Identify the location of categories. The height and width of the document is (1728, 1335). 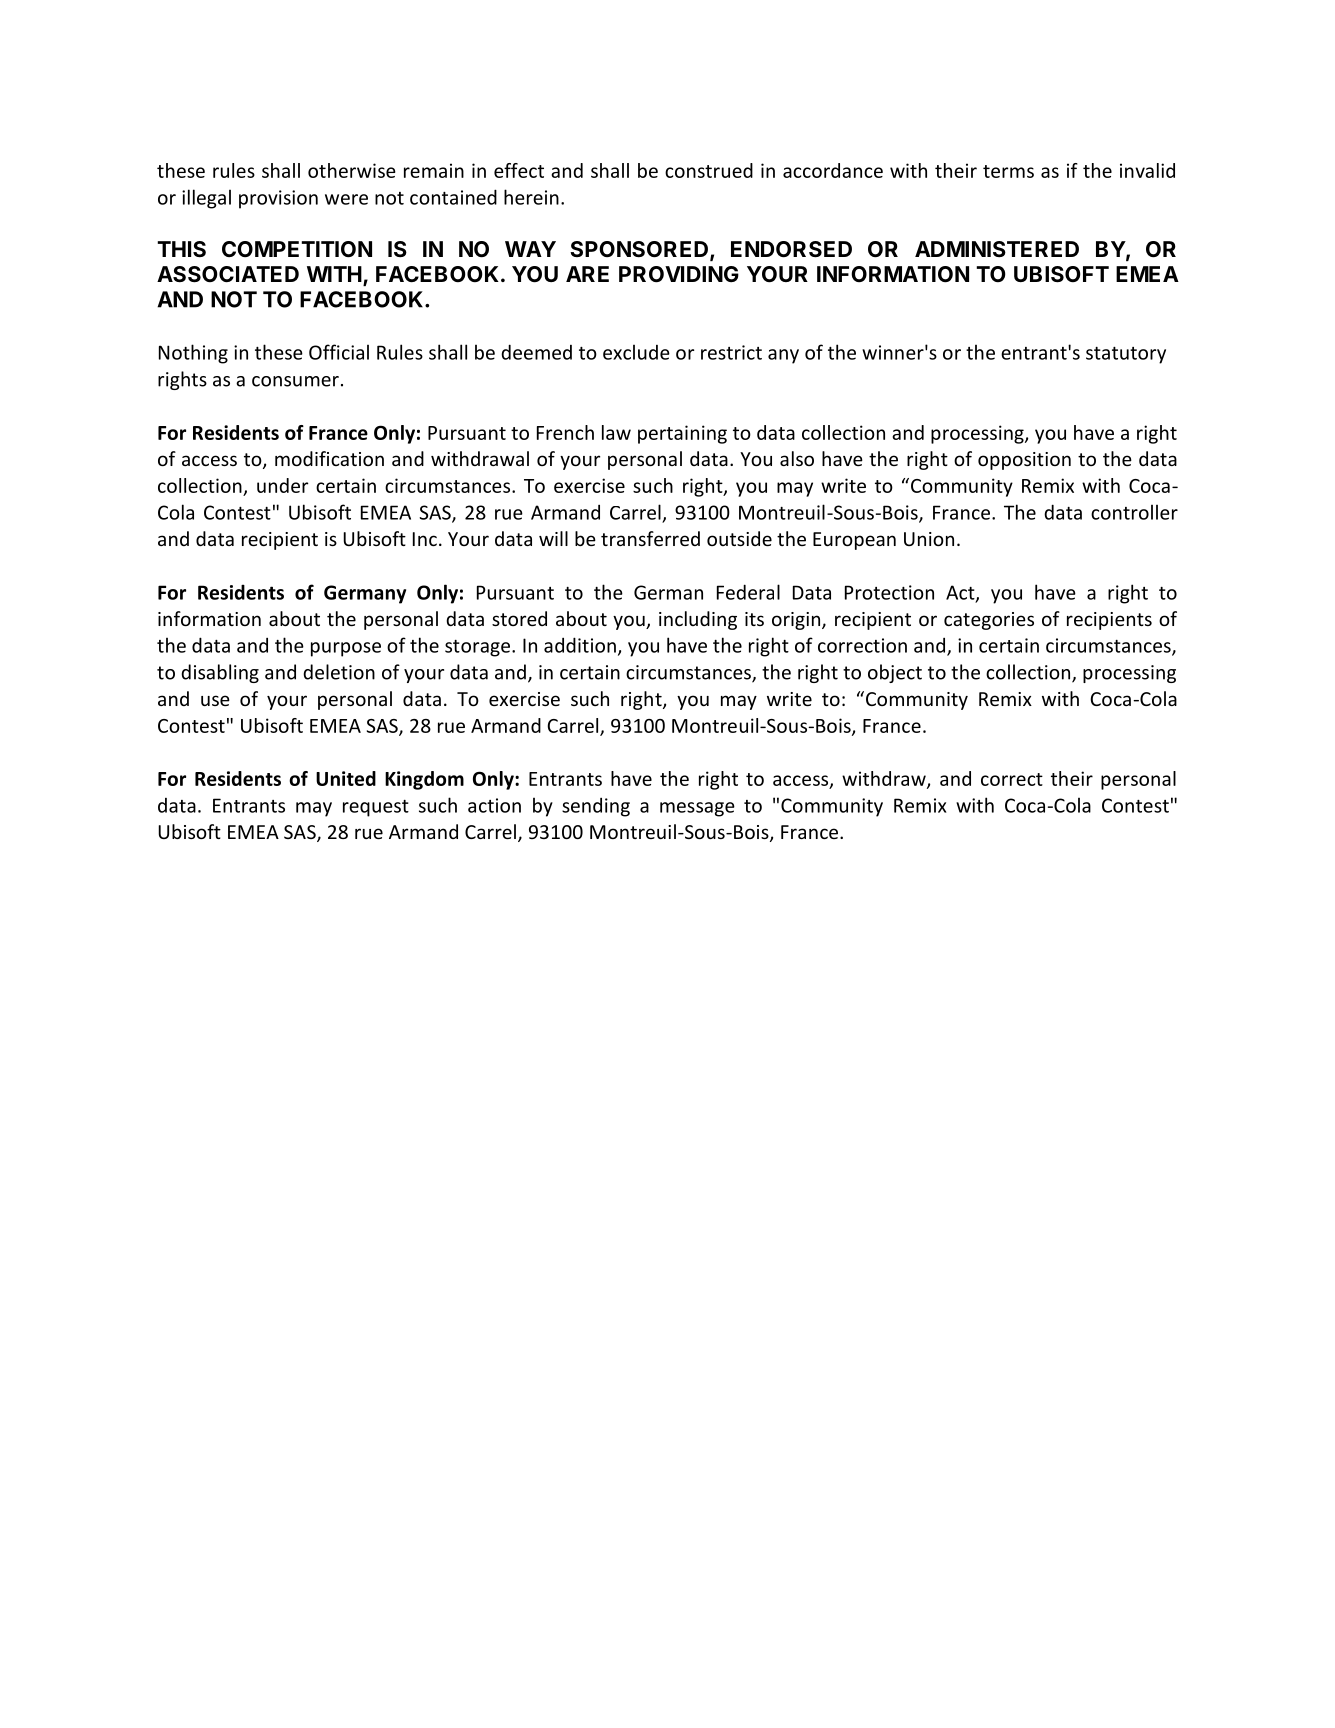
(989, 621).
